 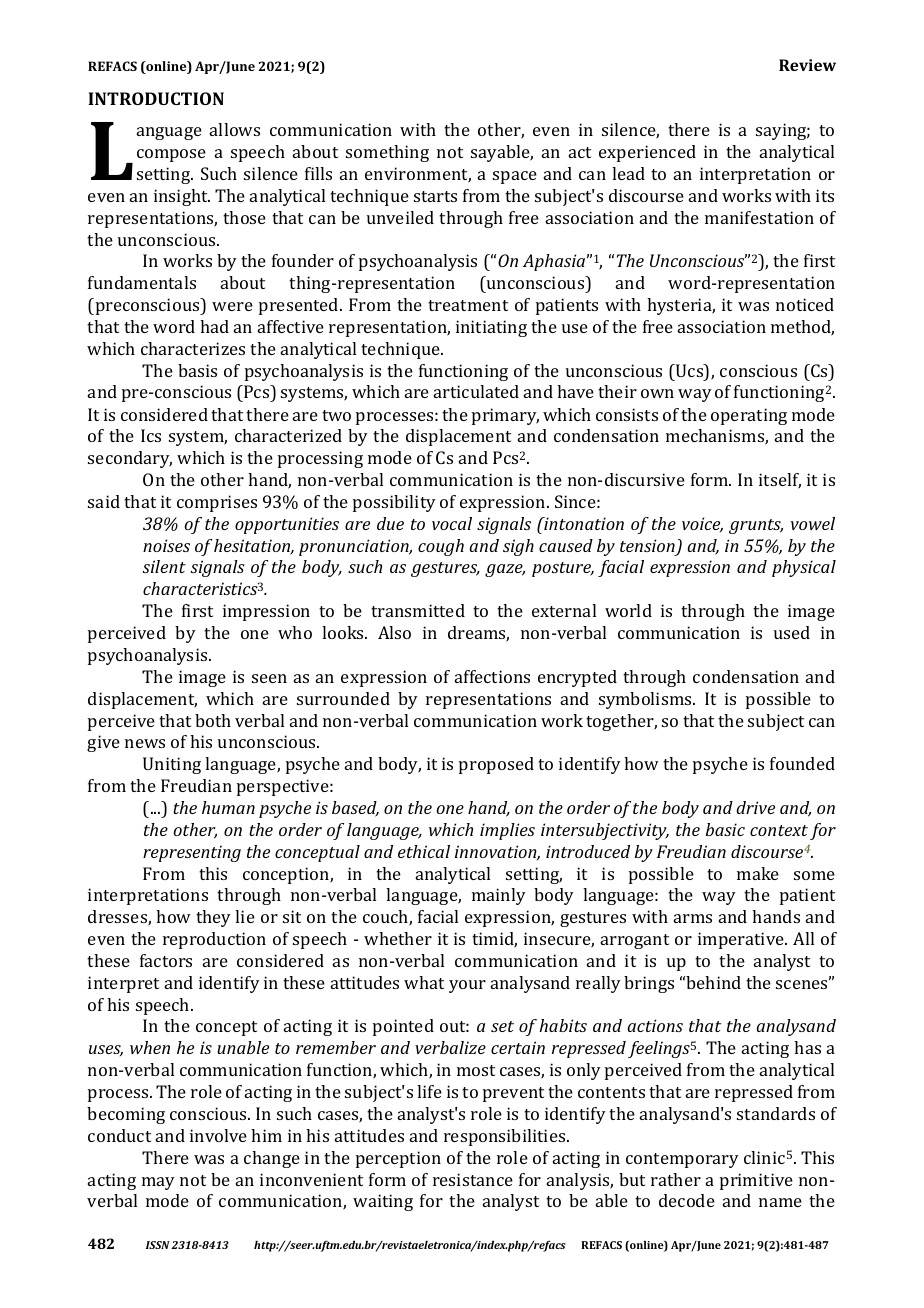 I want to click on representing, so click(x=192, y=853).
